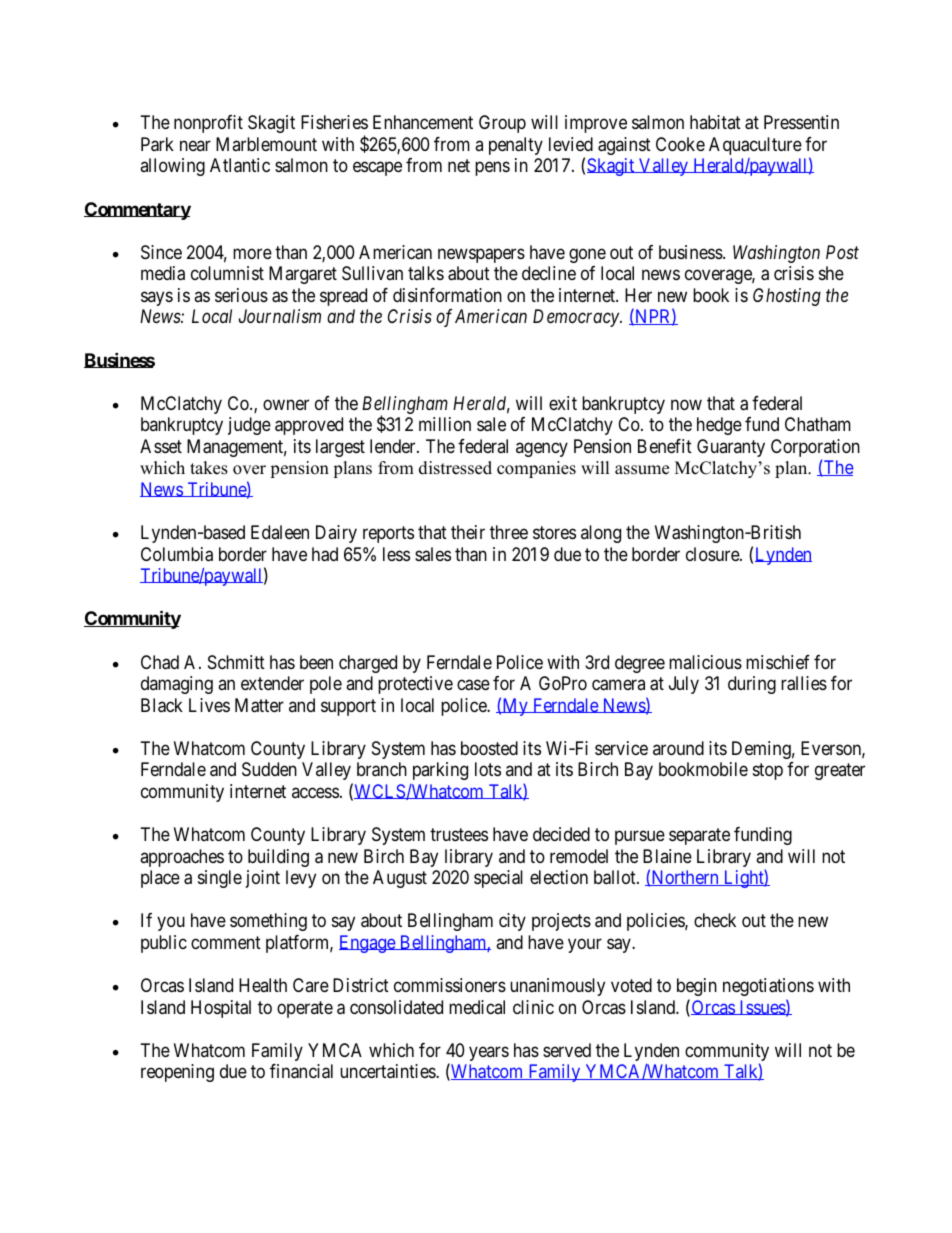 Image resolution: width=952 pixels, height=1233 pixels. I want to click on penalty, so click(516, 146).
